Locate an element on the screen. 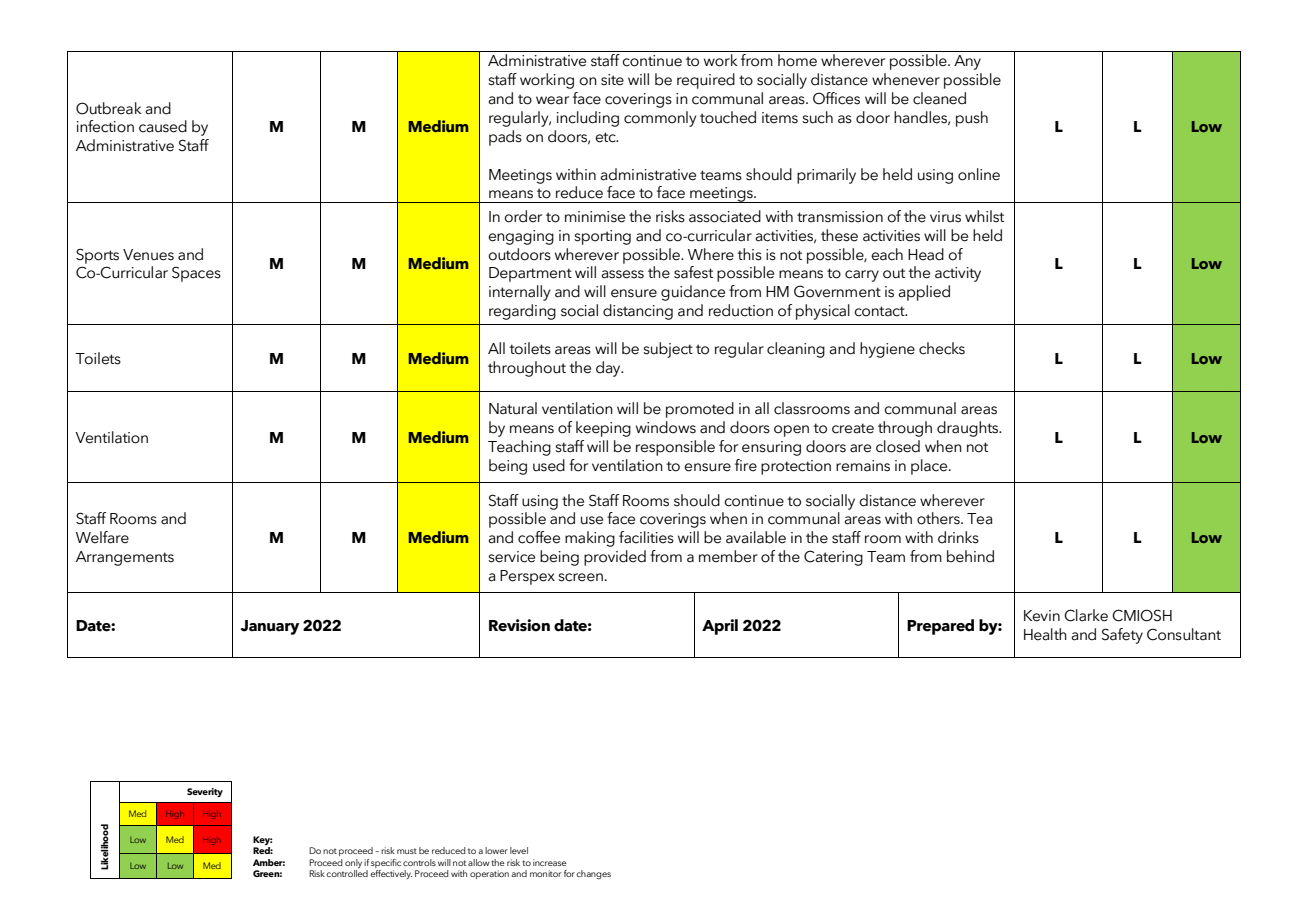 The image size is (1308, 924). checks is located at coordinates (942, 348).
